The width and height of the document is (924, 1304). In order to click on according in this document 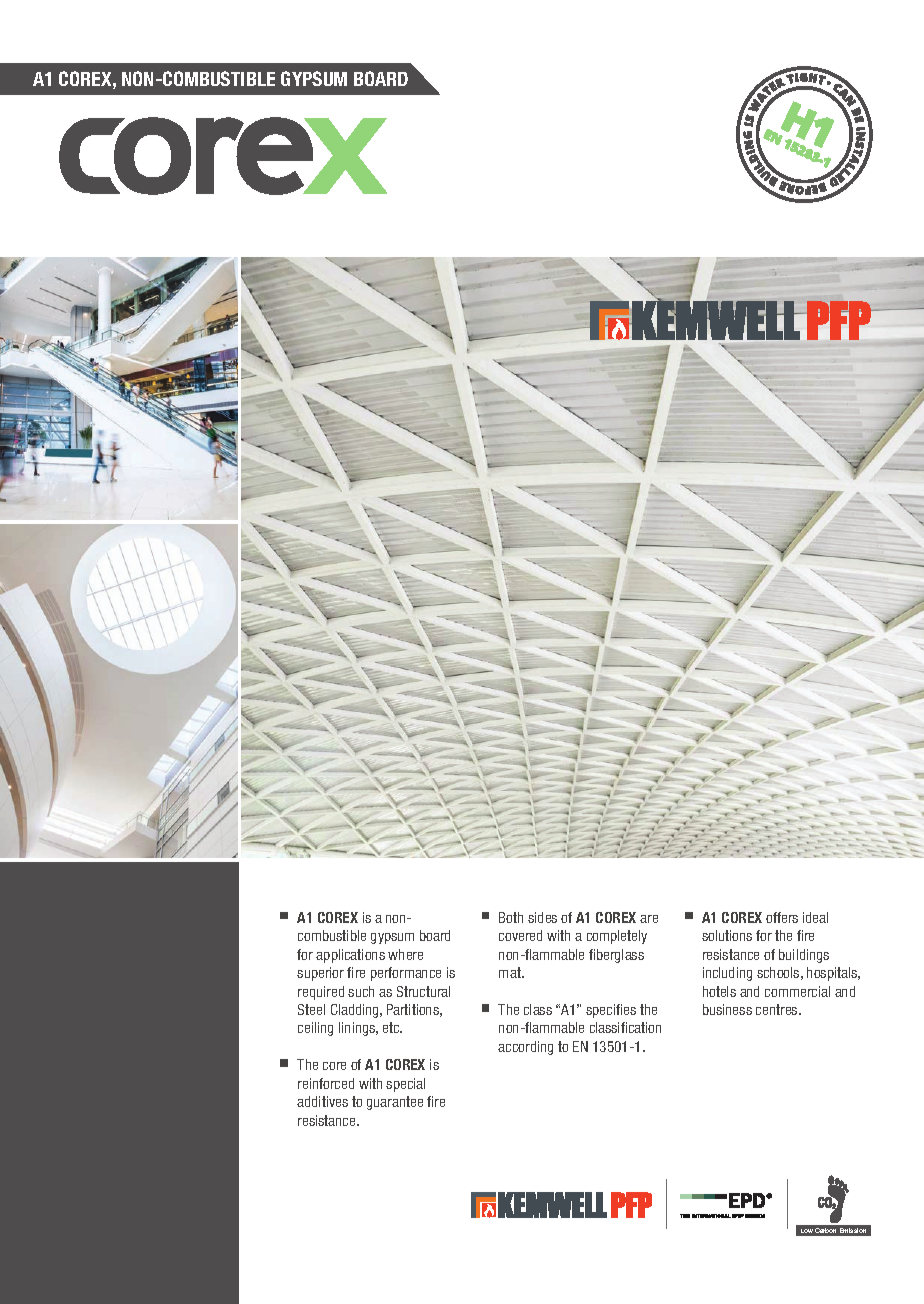, I will do `click(525, 1048)`.
